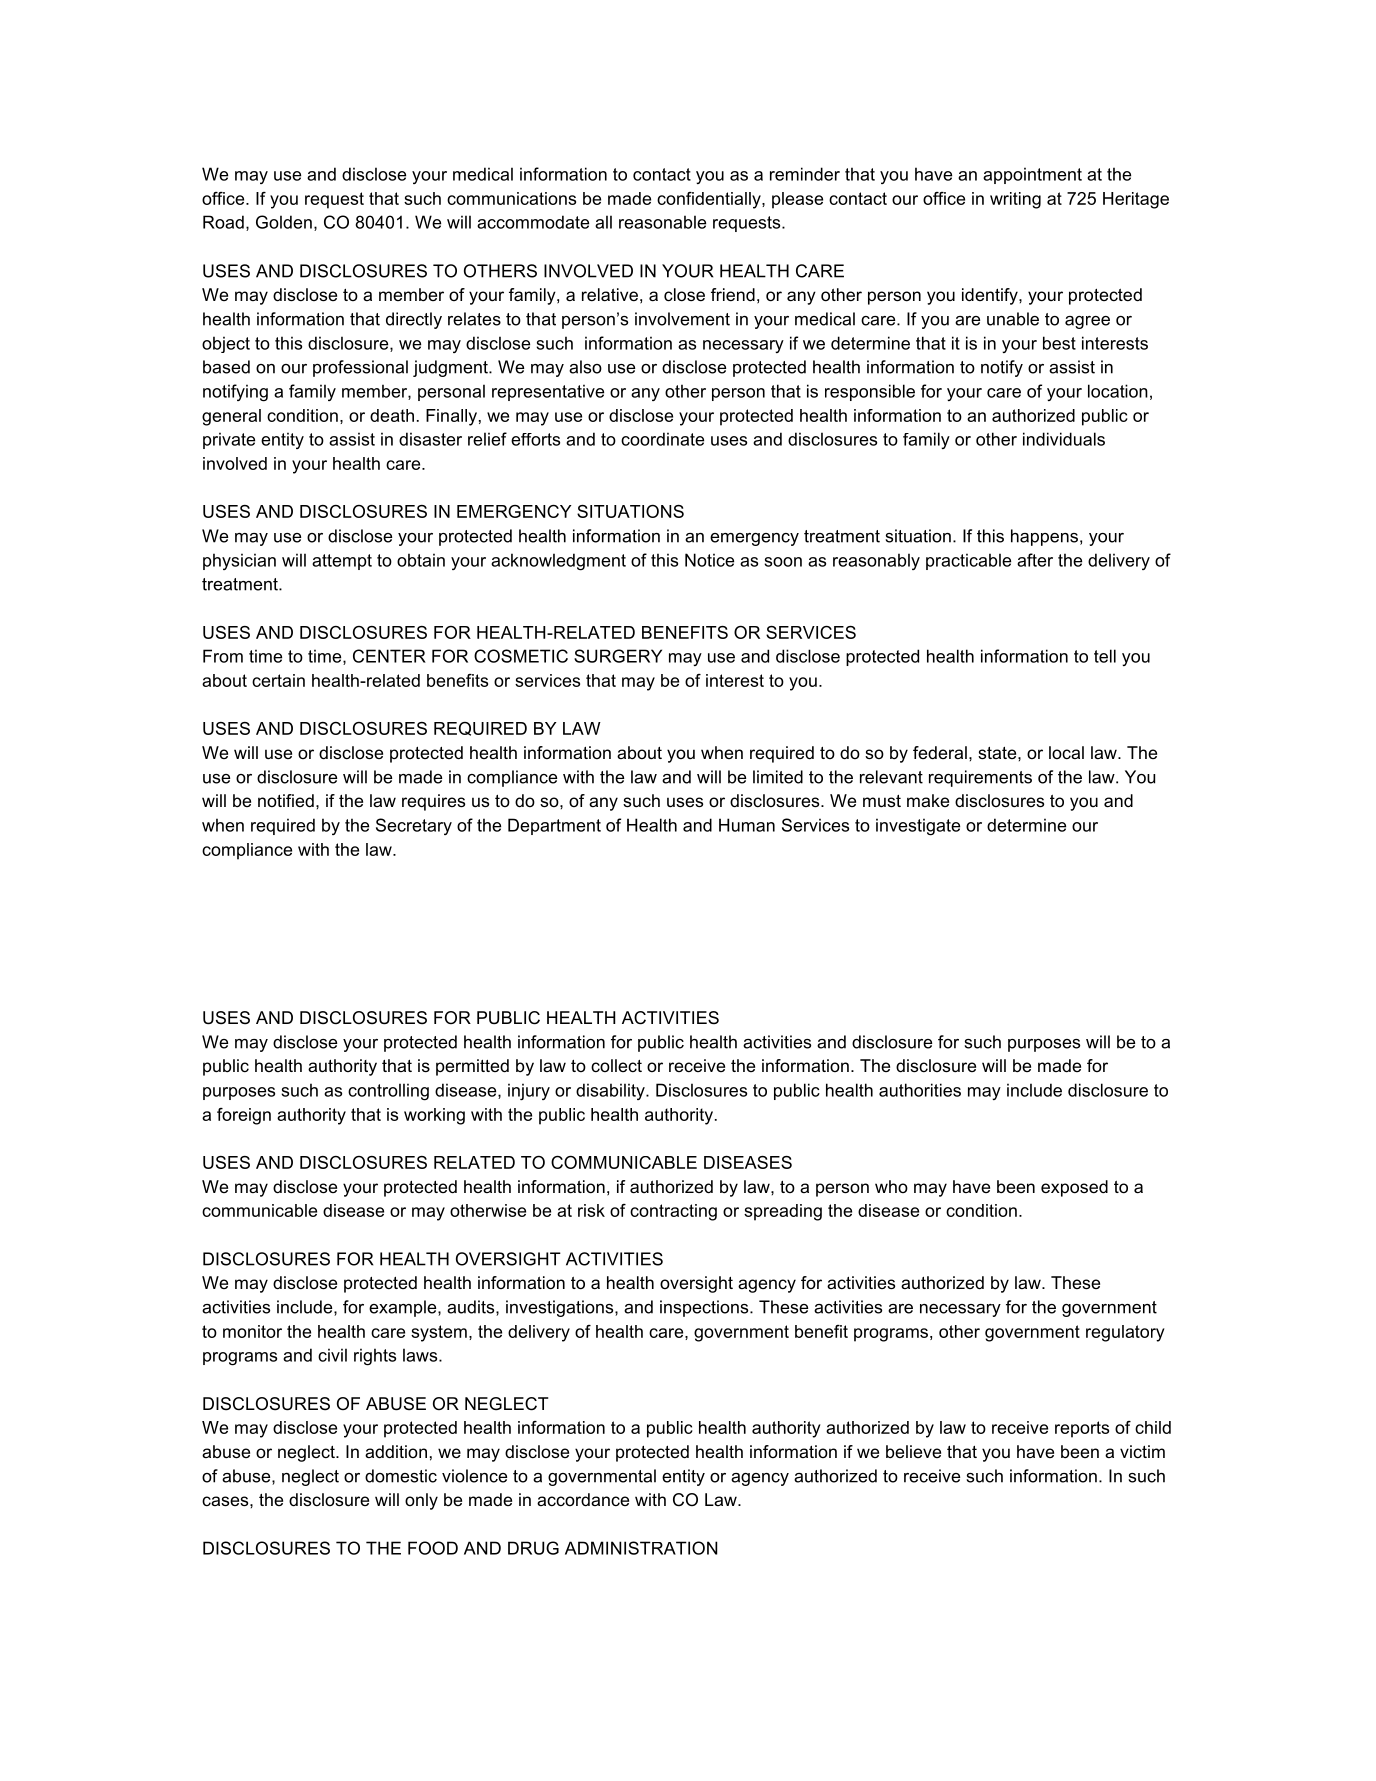 Image resolution: width=1376 pixels, height=1781 pixels. Describe the element at coordinates (618, 656) in the screenshot. I see `SURGERY` at that location.
